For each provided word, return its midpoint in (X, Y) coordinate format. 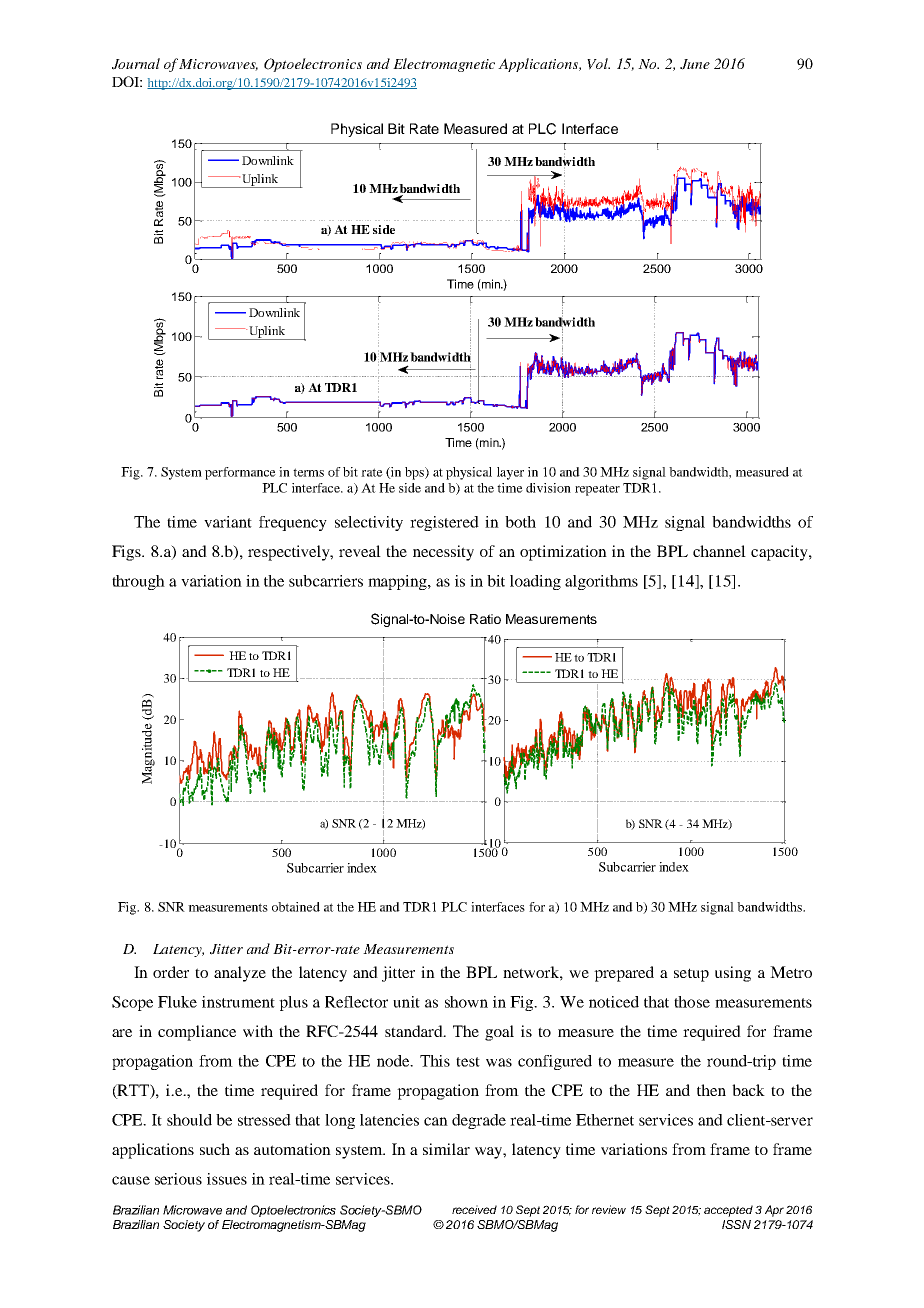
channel (719, 551)
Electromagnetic (444, 65)
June (695, 64)
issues (227, 1179)
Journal (136, 64)
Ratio (485, 619)
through (138, 582)
